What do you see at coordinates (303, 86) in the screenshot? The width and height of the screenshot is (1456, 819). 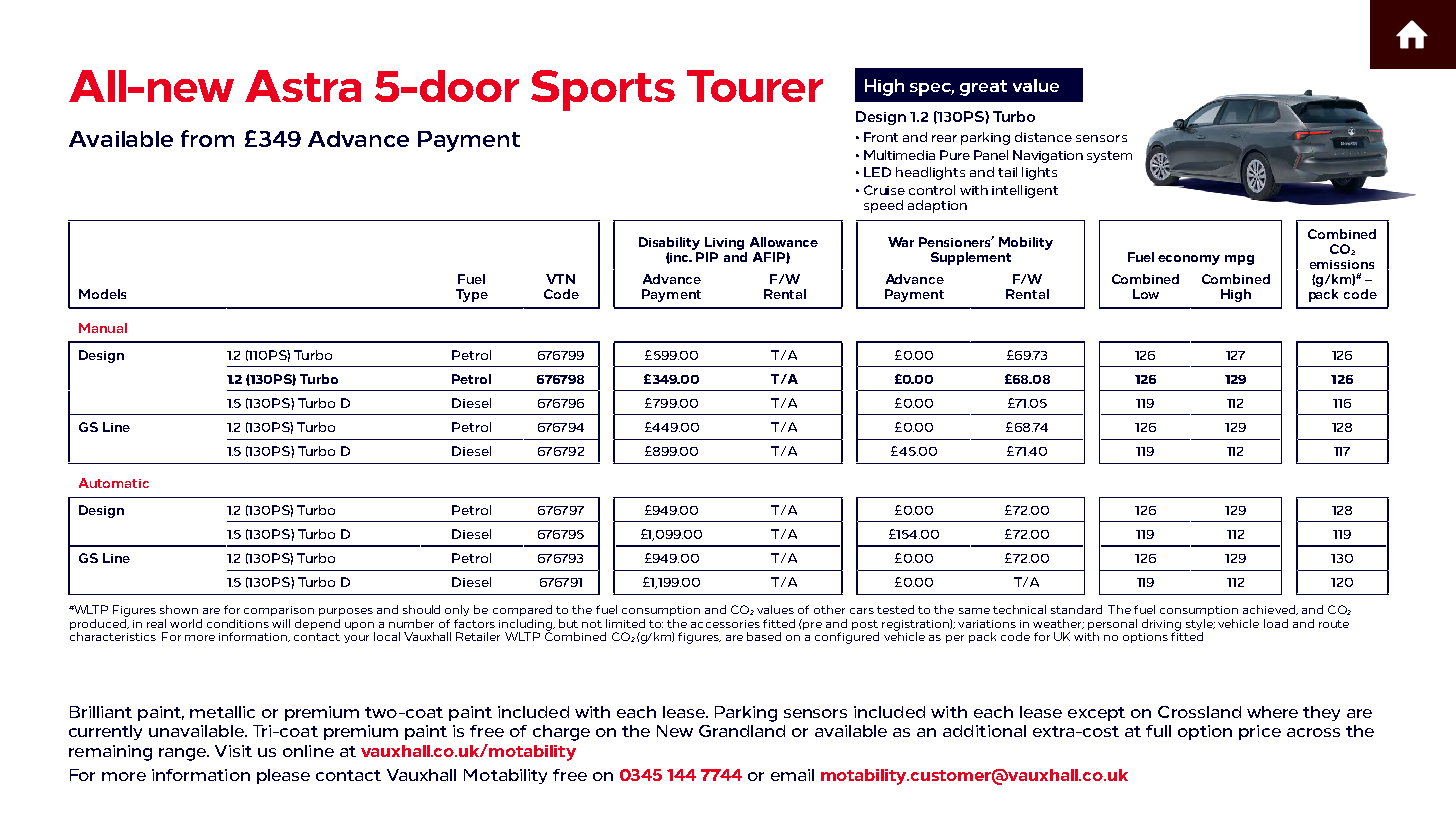 I see `Astra` at bounding box center [303, 86].
